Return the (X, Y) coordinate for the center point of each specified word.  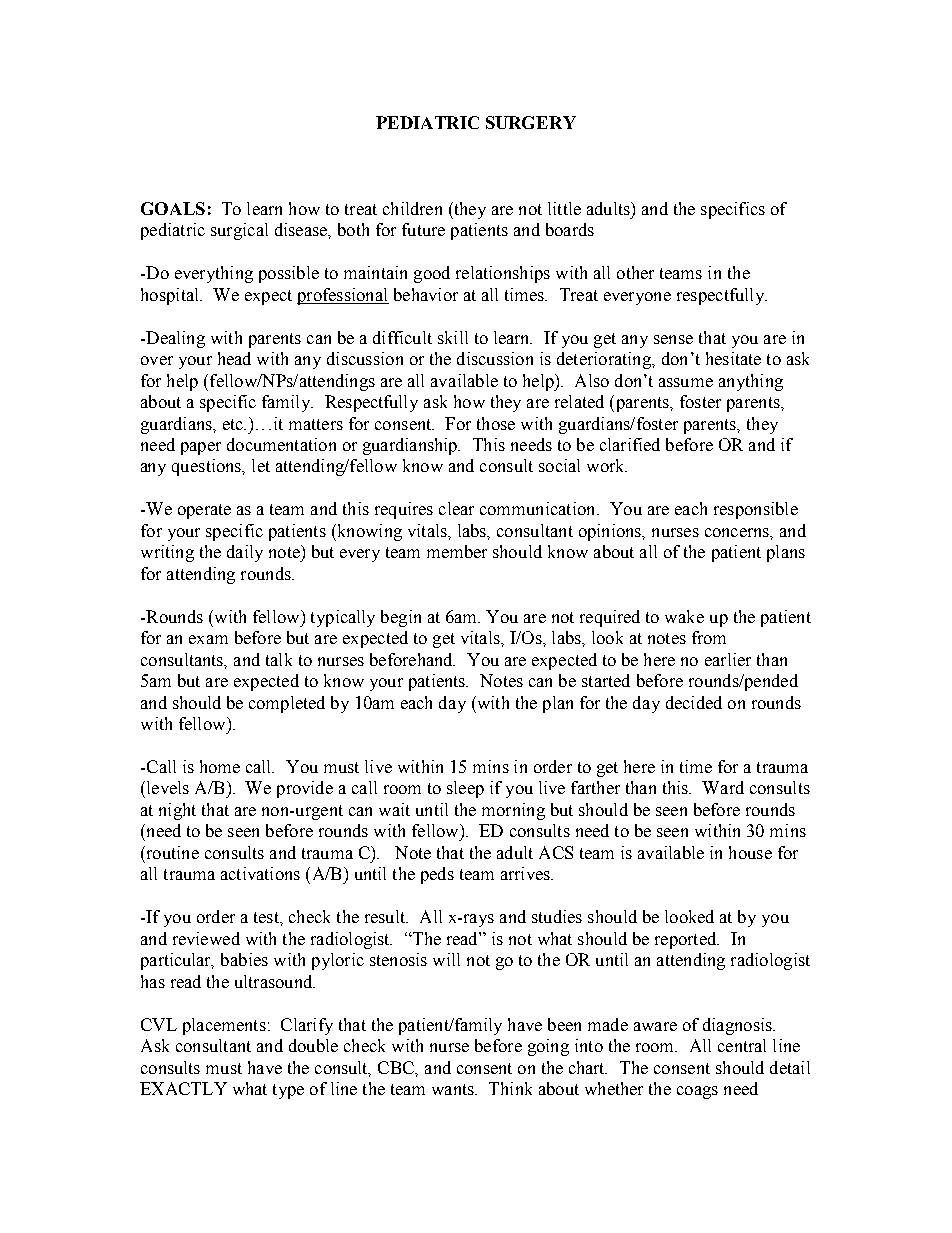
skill (453, 337)
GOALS (173, 208)
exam (208, 639)
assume (686, 382)
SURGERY (531, 122)
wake (684, 616)
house (750, 852)
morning (513, 811)
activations (260, 873)
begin (401, 618)
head (234, 358)
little (564, 208)
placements (224, 1026)
